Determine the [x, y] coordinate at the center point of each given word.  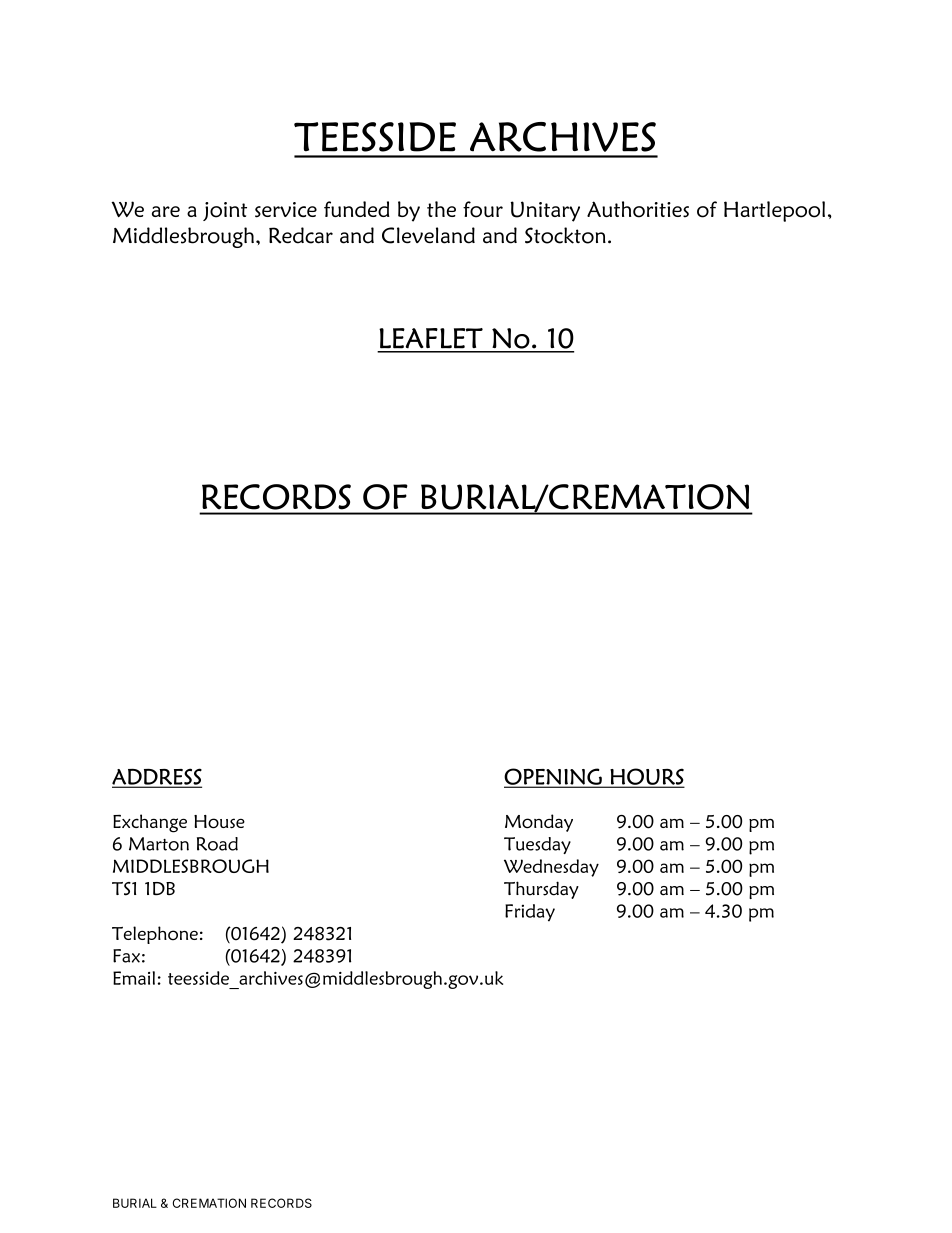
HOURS [646, 777]
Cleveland [428, 235]
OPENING [554, 777]
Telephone [155, 935]
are [166, 211]
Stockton [565, 235]
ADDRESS [157, 777]
